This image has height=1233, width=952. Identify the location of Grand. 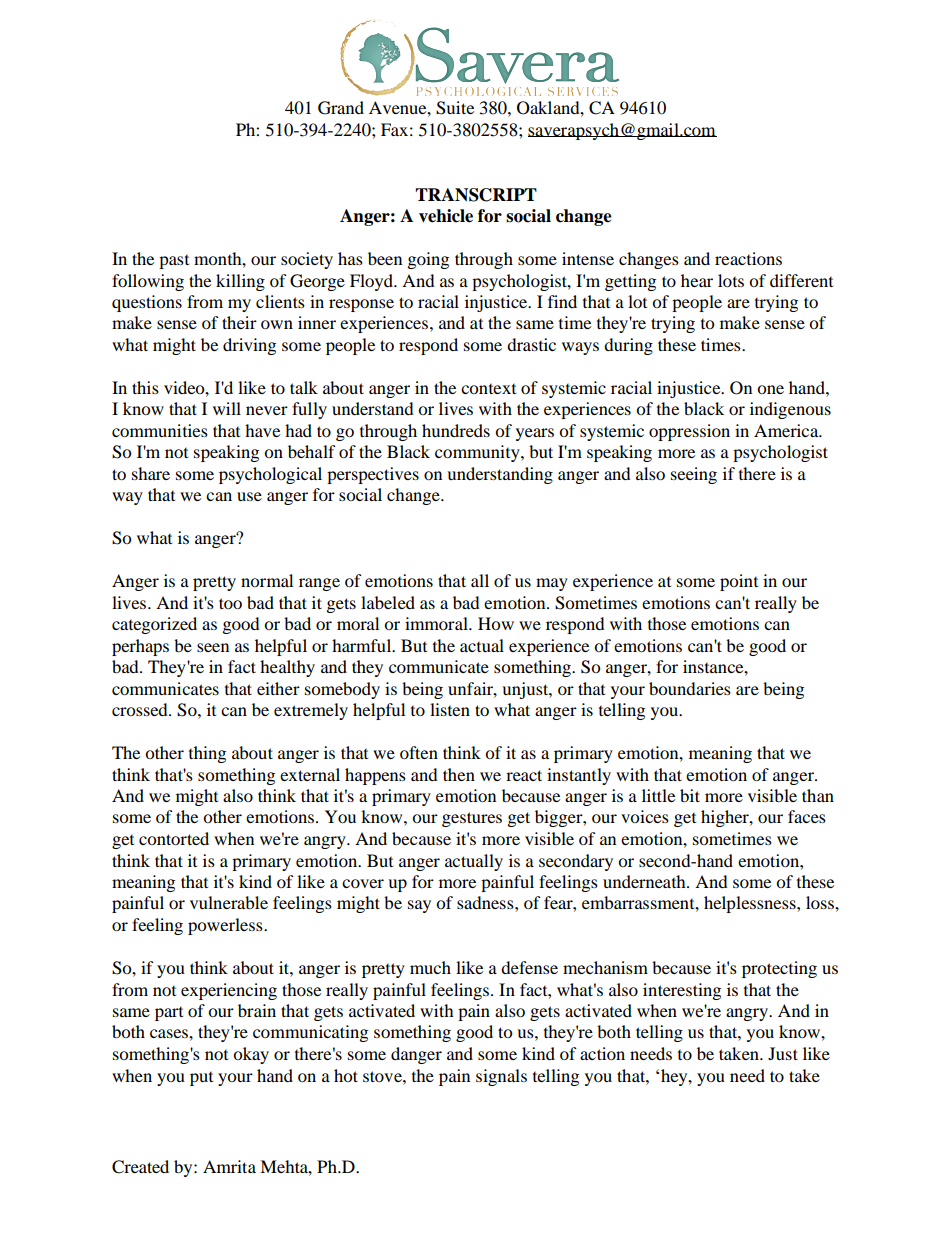
(341, 108).
